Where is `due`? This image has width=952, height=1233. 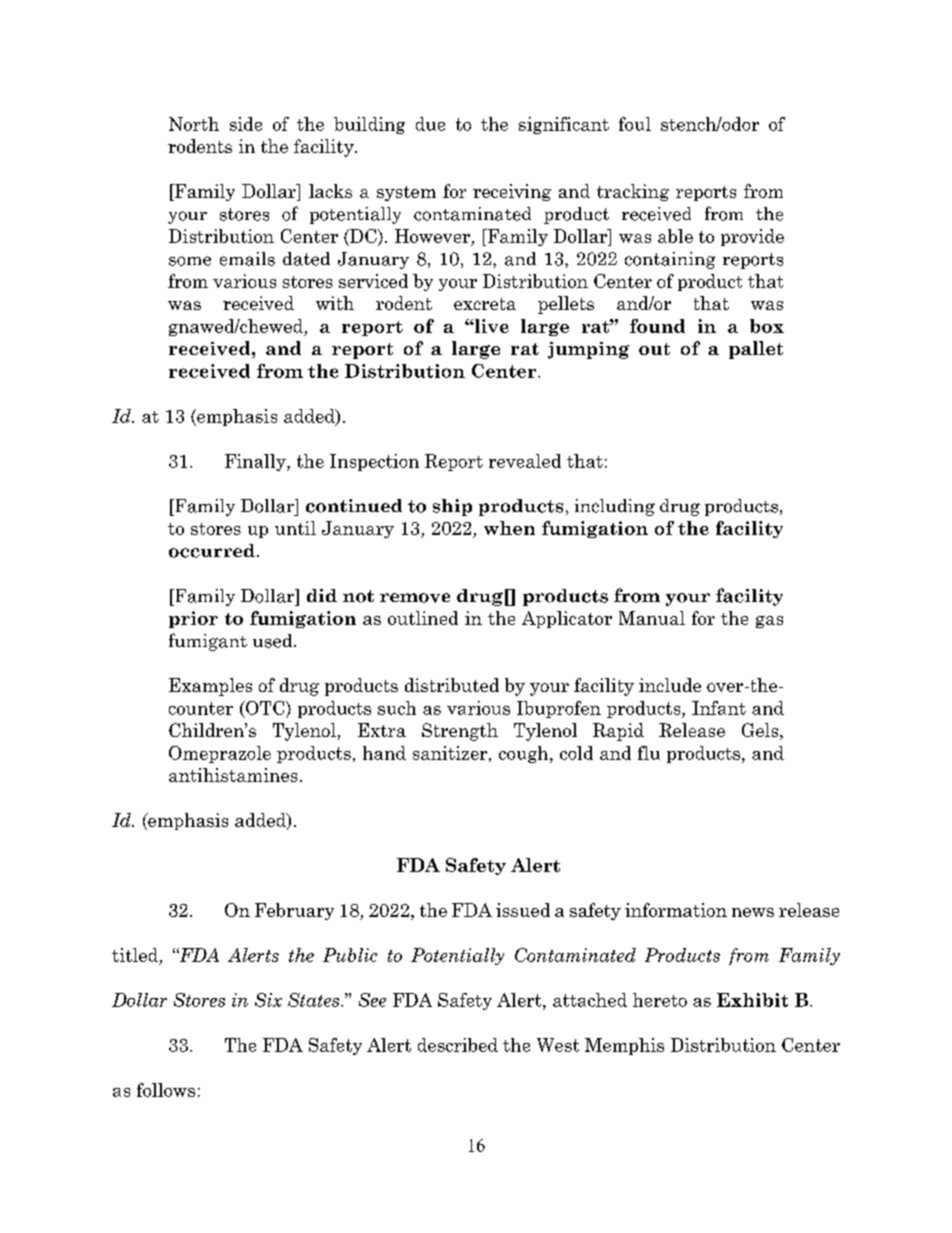 due is located at coordinates (430, 124).
